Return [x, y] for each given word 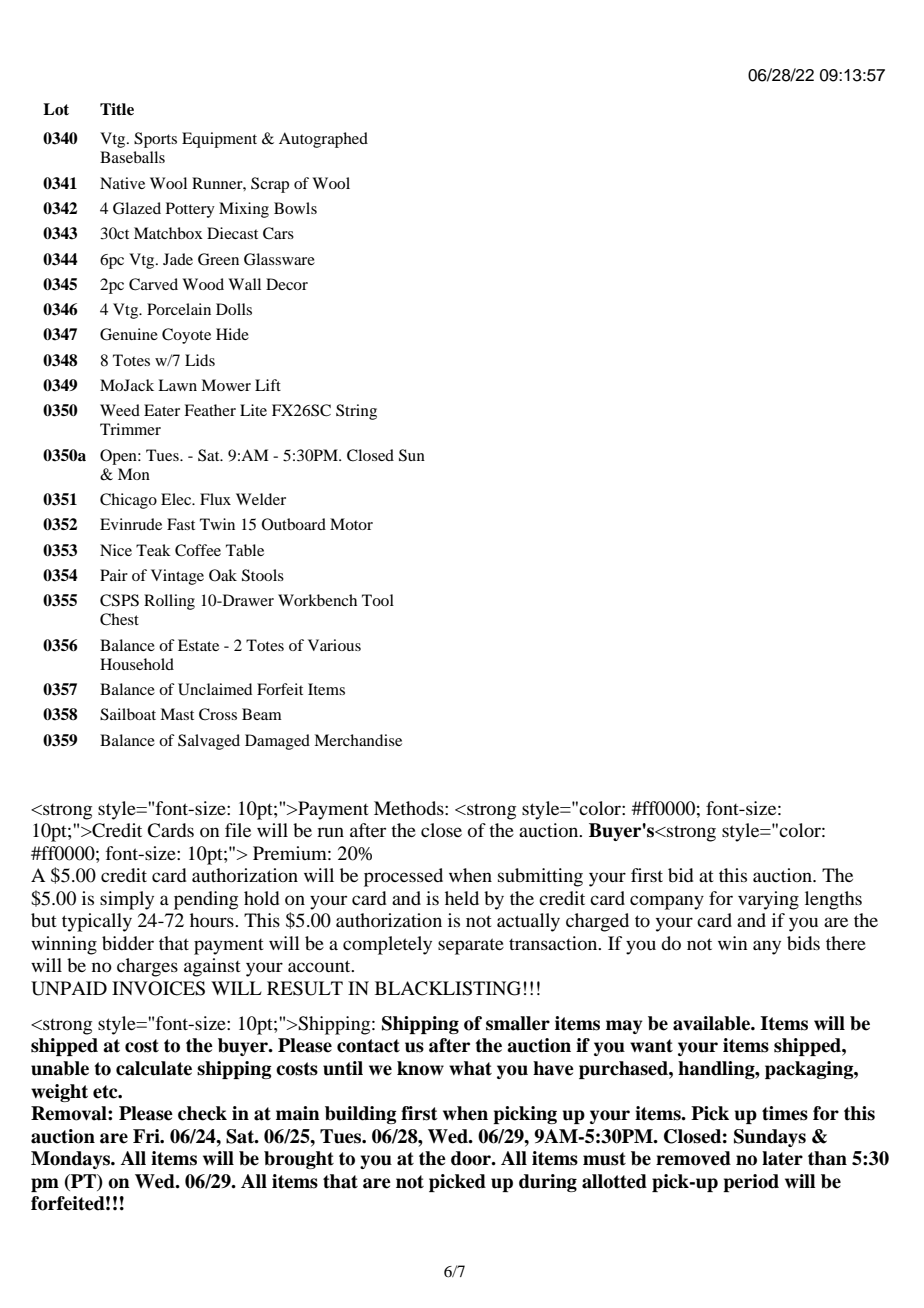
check [202, 1113]
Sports [155, 140]
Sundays [770, 1138]
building [361, 1115]
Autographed [323, 140]
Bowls [295, 208]
